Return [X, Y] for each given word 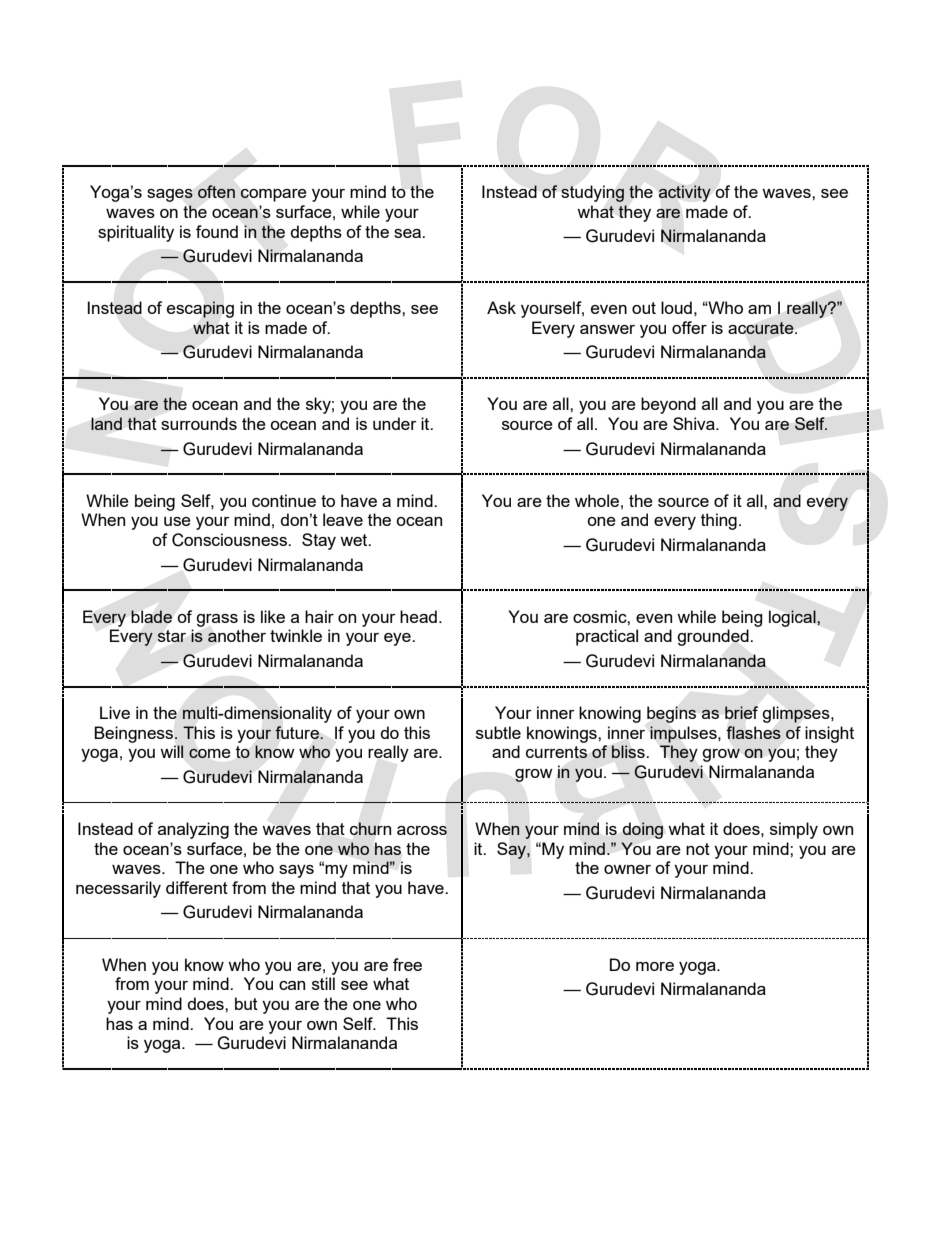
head [418, 616]
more [655, 966]
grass [217, 620]
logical [793, 618]
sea [409, 233]
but [246, 1003]
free [407, 964]
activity [685, 193]
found [217, 231]
